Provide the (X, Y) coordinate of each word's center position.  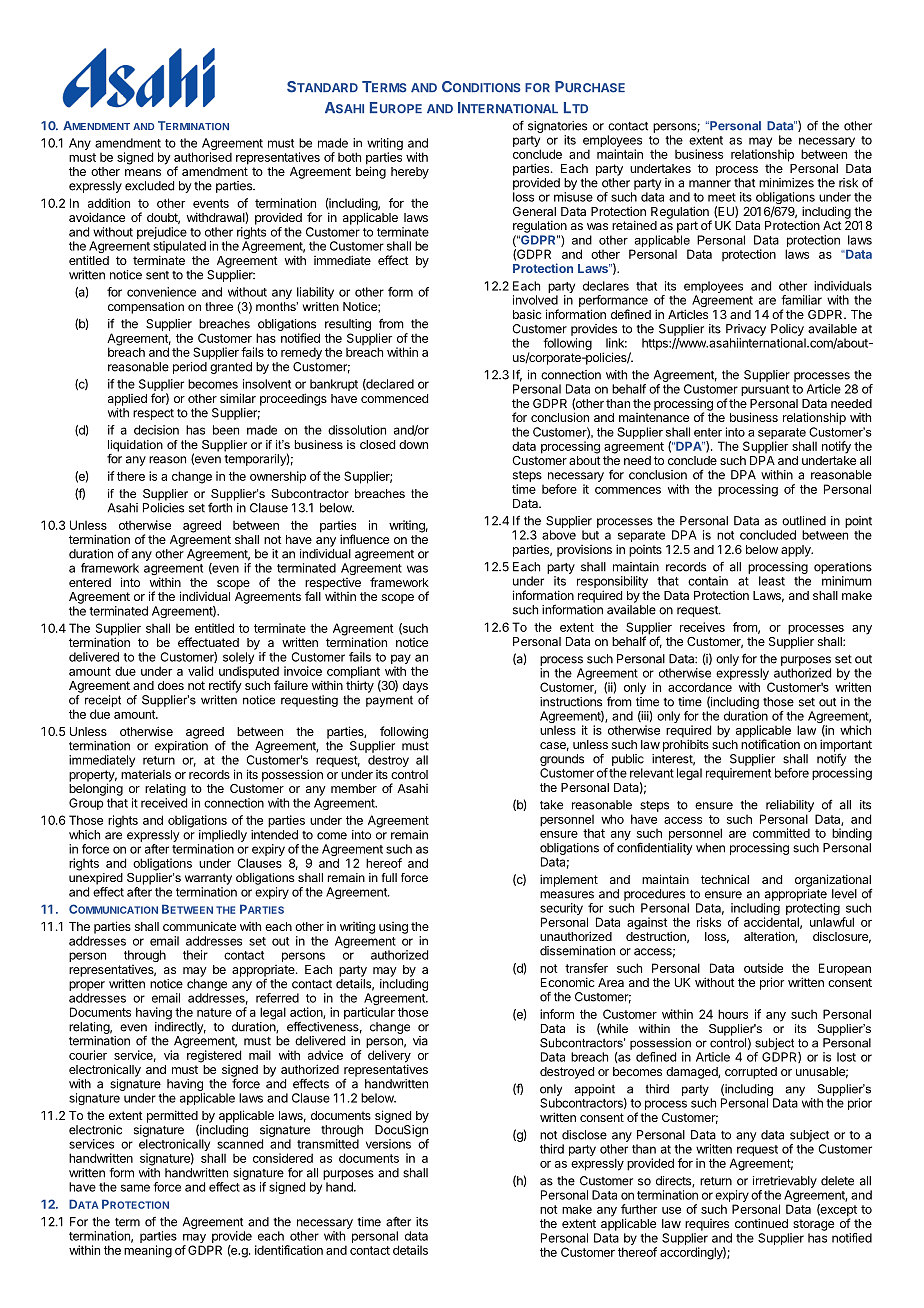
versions (388, 1144)
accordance (700, 687)
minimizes (786, 183)
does (171, 685)
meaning (148, 1251)
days (415, 687)
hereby (410, 173)
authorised (203, 157)
